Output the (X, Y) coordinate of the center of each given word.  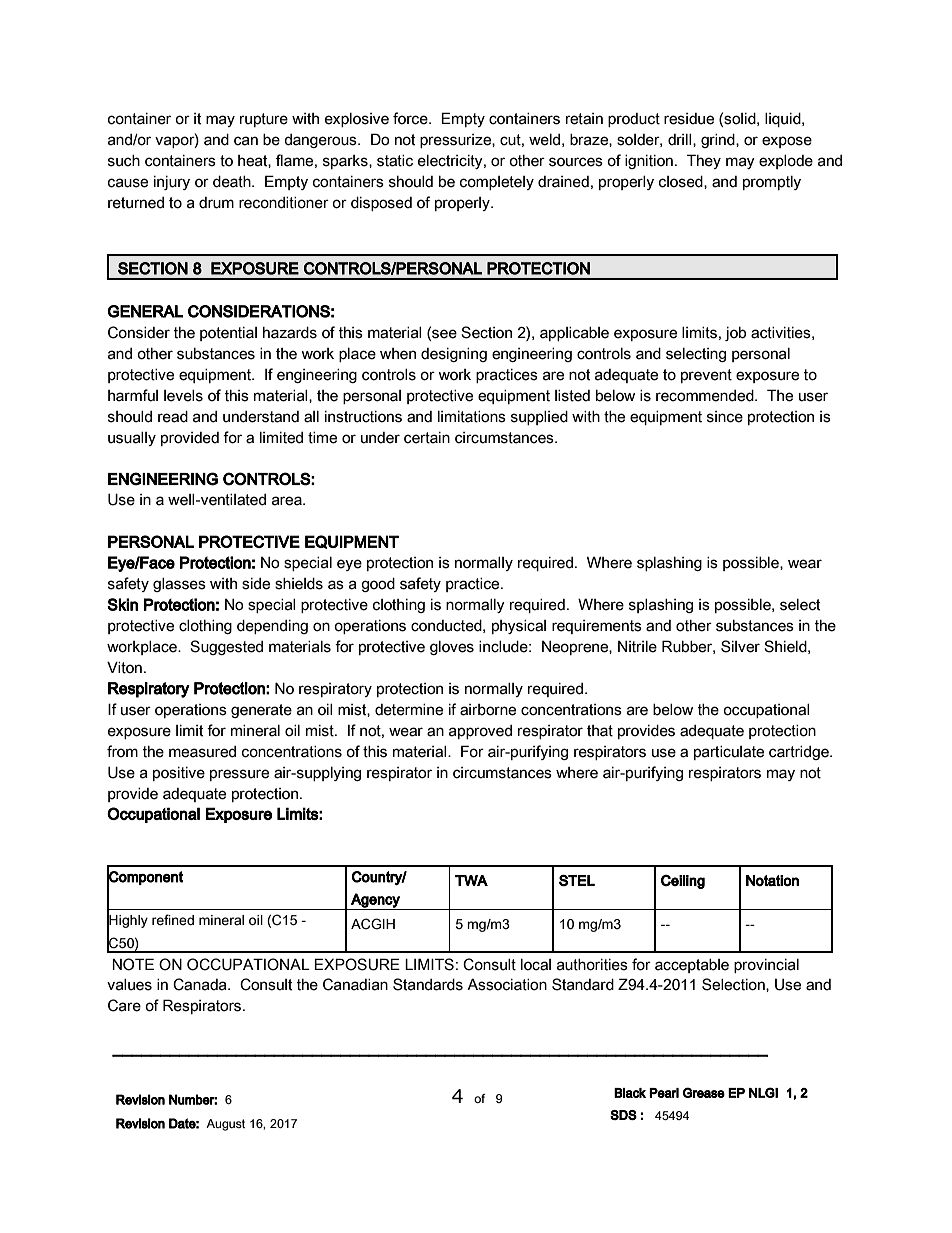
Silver (740, 646)
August (225, 1125)
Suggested (226, 647)
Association (507, 984)
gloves (452, 648)
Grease (704, 1092)
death (233, 182)
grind (719, 141)
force (411, 118)
